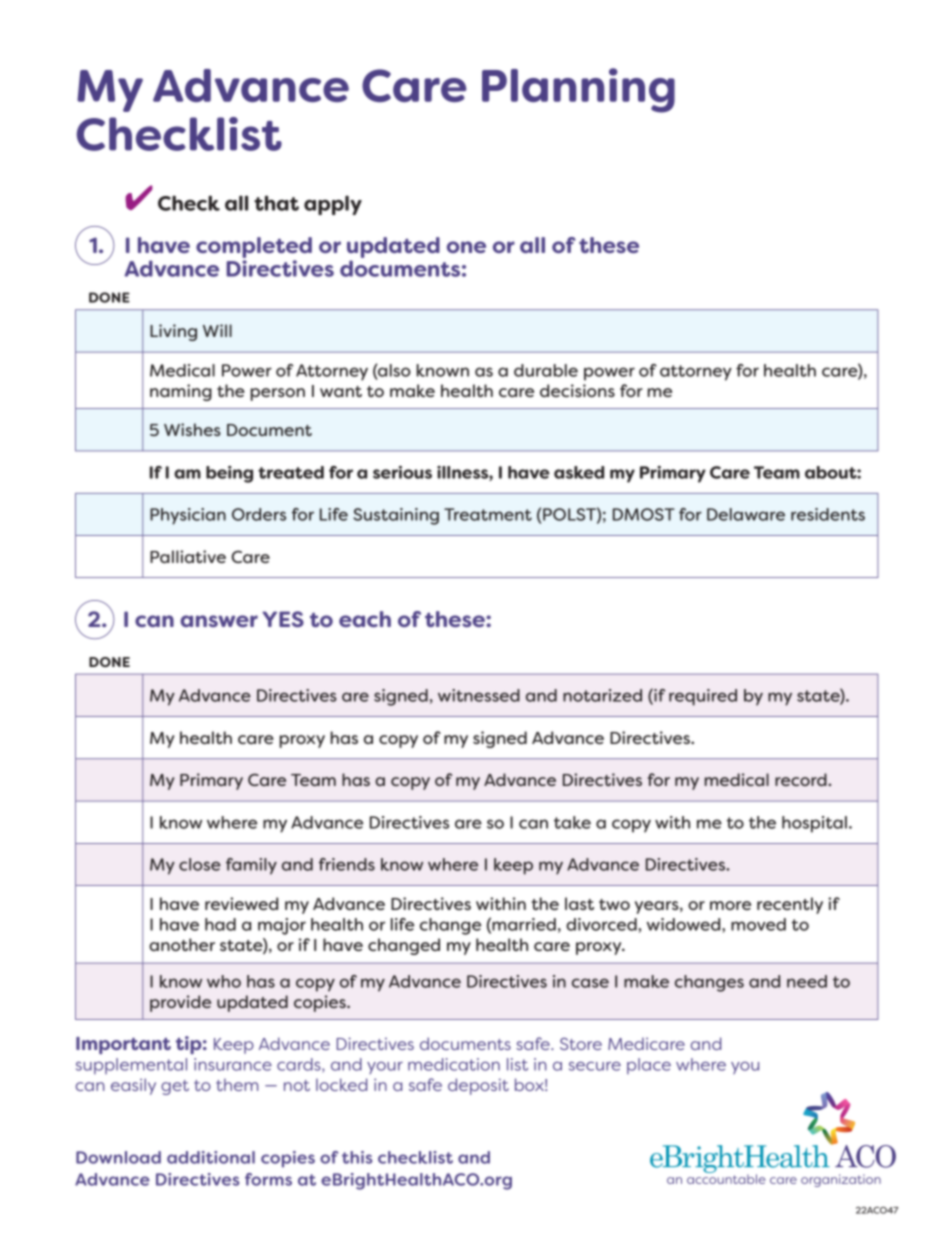 The height and width of the screenshot is (1242, 952). I want to click on being, so click(229, 474).
